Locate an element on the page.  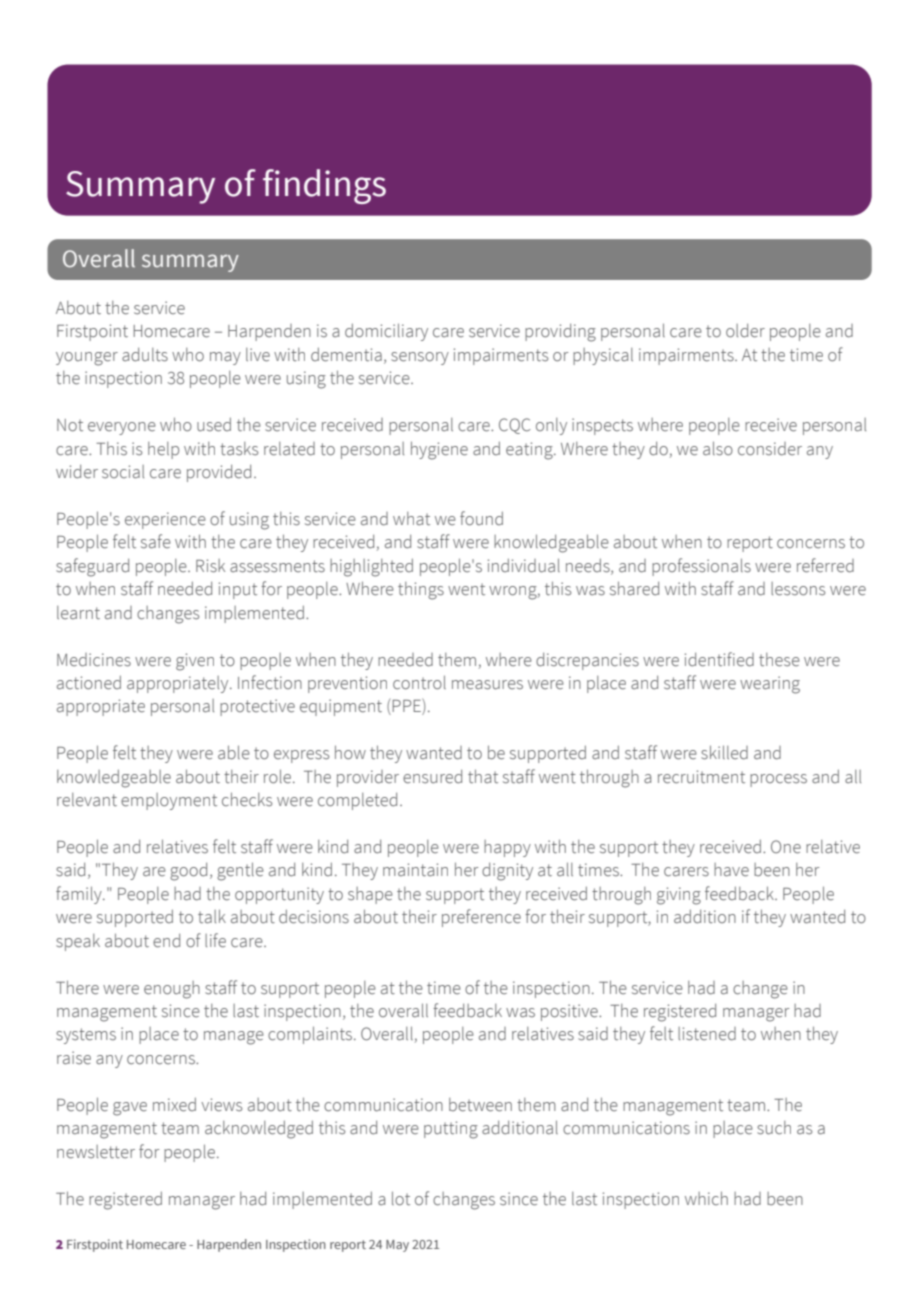
newsletter is located at coordinates (96, 1152).
